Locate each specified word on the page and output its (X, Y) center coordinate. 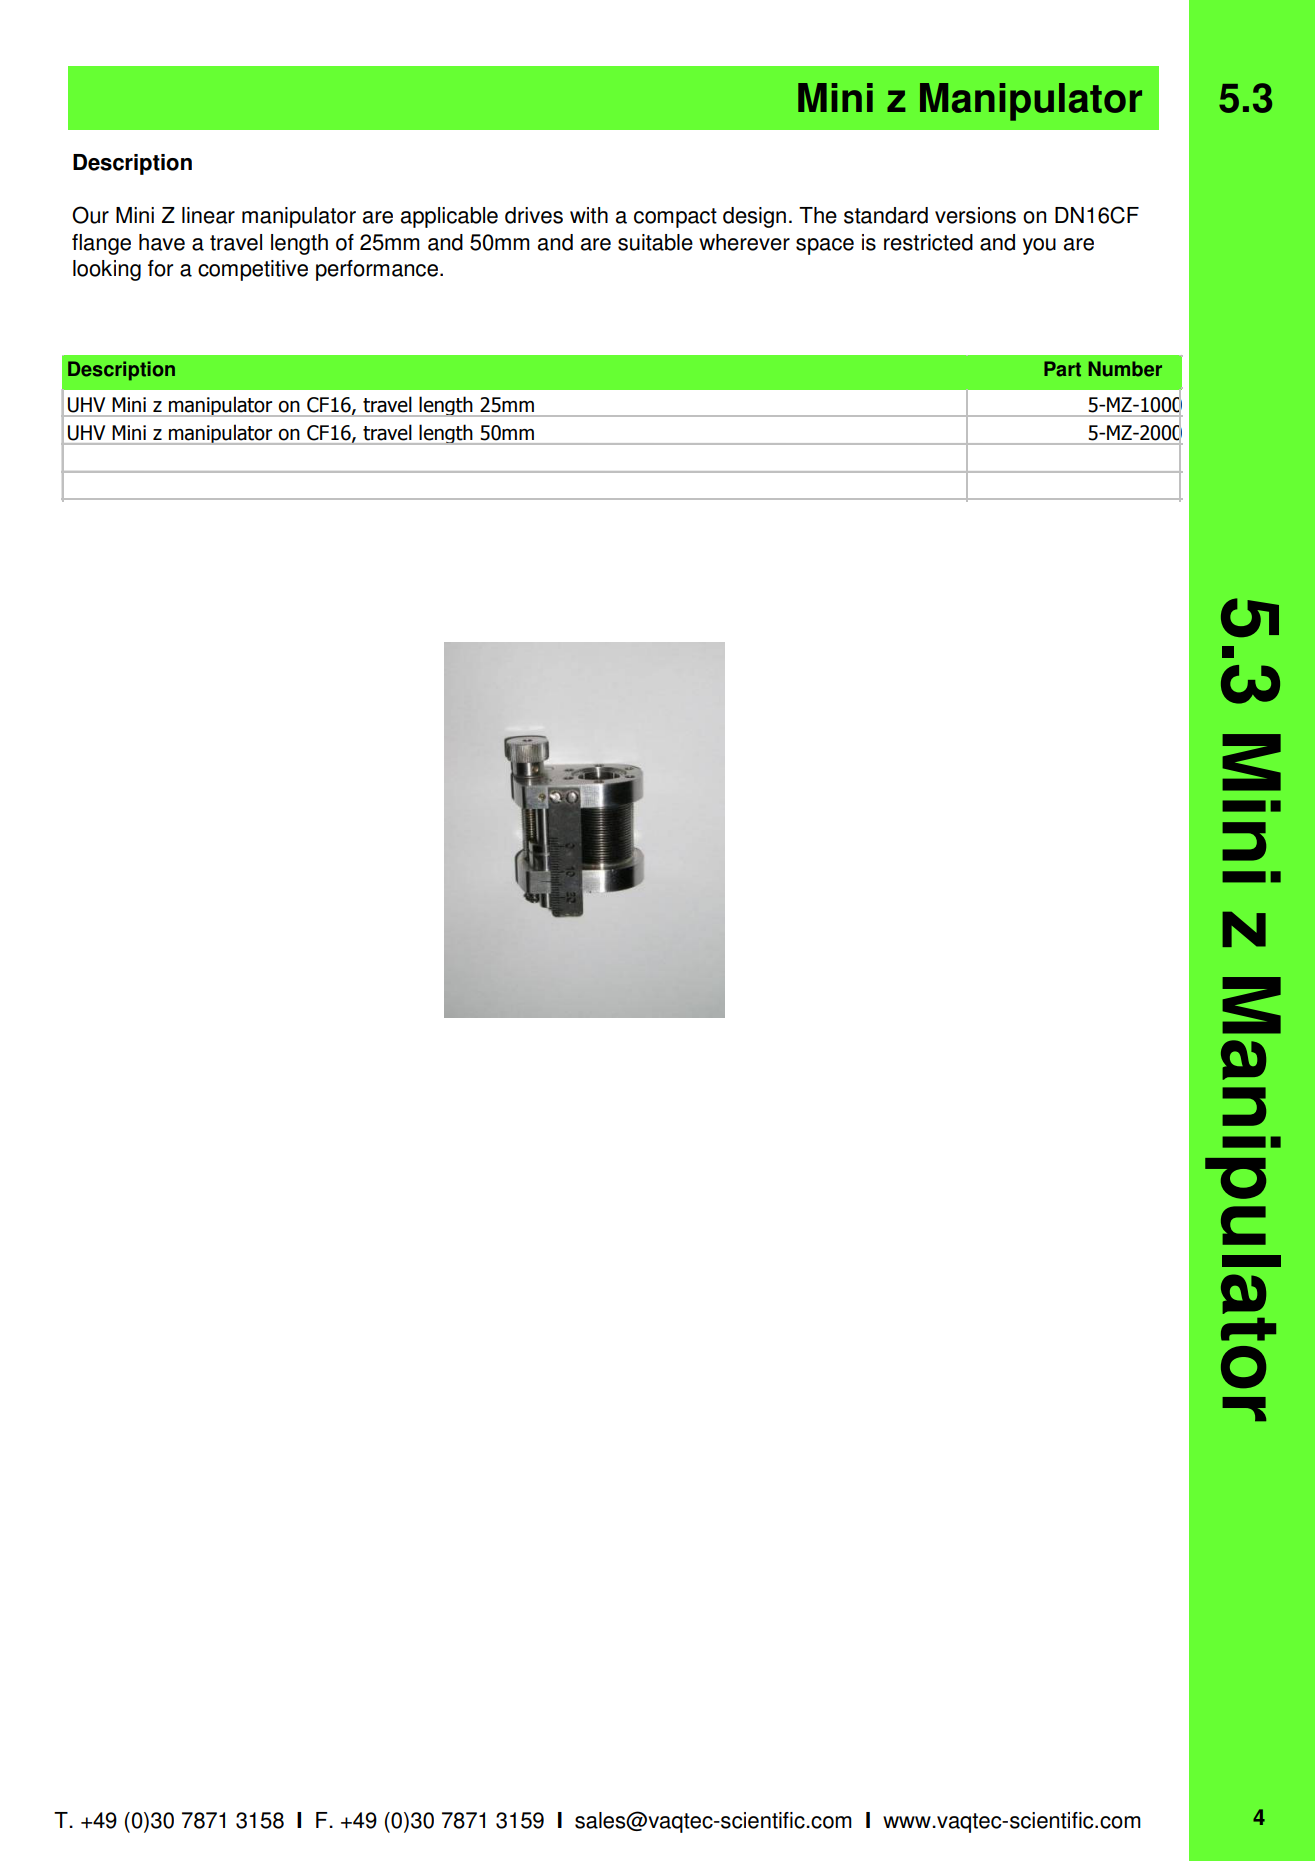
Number (1125, 369)
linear (208, 215)
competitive (253, 270)
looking (107, 270)
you (1039, 246)
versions (975, 215)
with (589, 215)
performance (377, 270)
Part (1062, 369)
